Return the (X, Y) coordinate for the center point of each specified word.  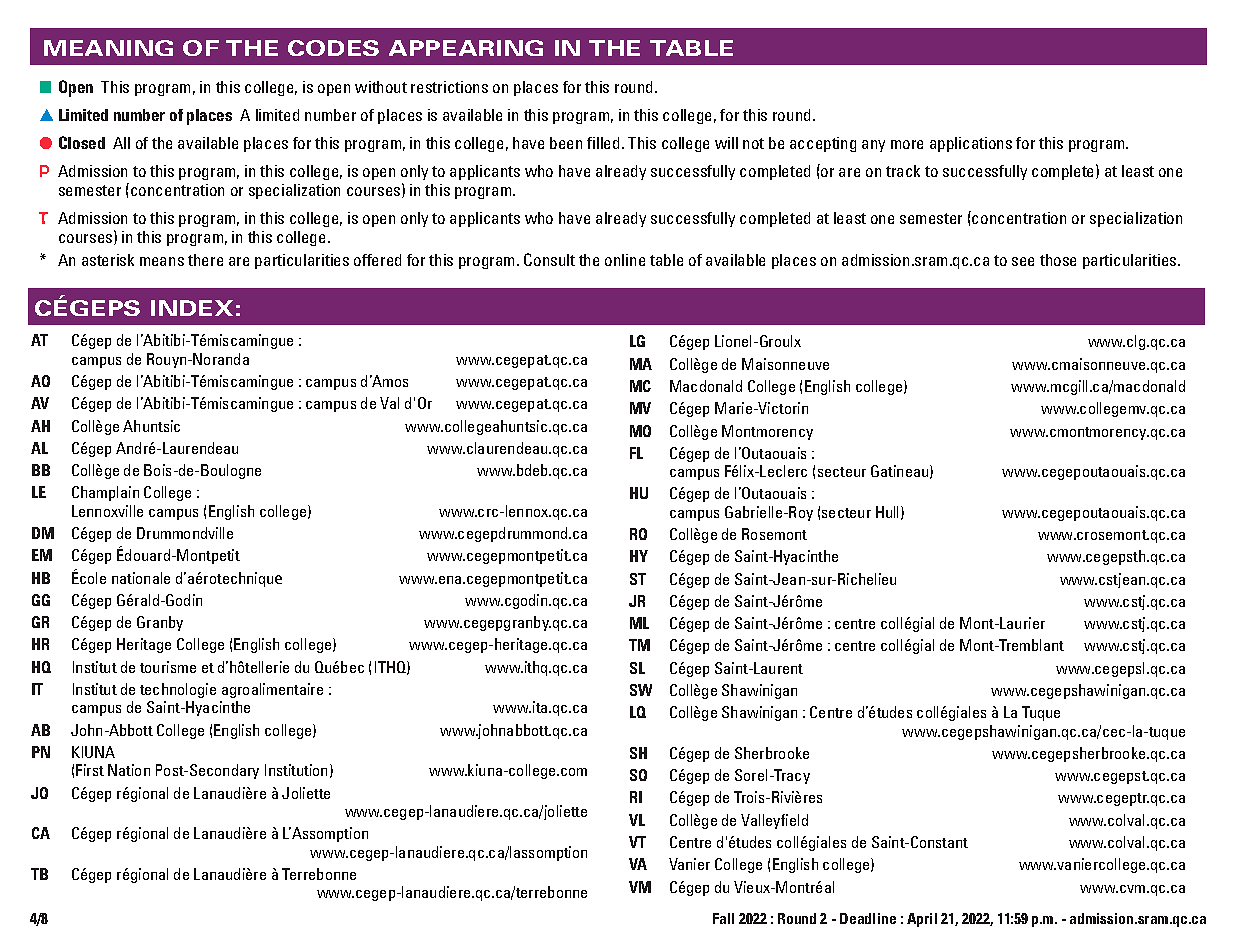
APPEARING (466, 48)
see (1023, 261)
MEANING (108, 48)
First (90, 770)
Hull (887, 512)
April (922, 920)
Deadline (868, 918)
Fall (723, 918)
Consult (549, 259)
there (205, 260)
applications (971, 144)
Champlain (105, 493)
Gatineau (899, 471)
